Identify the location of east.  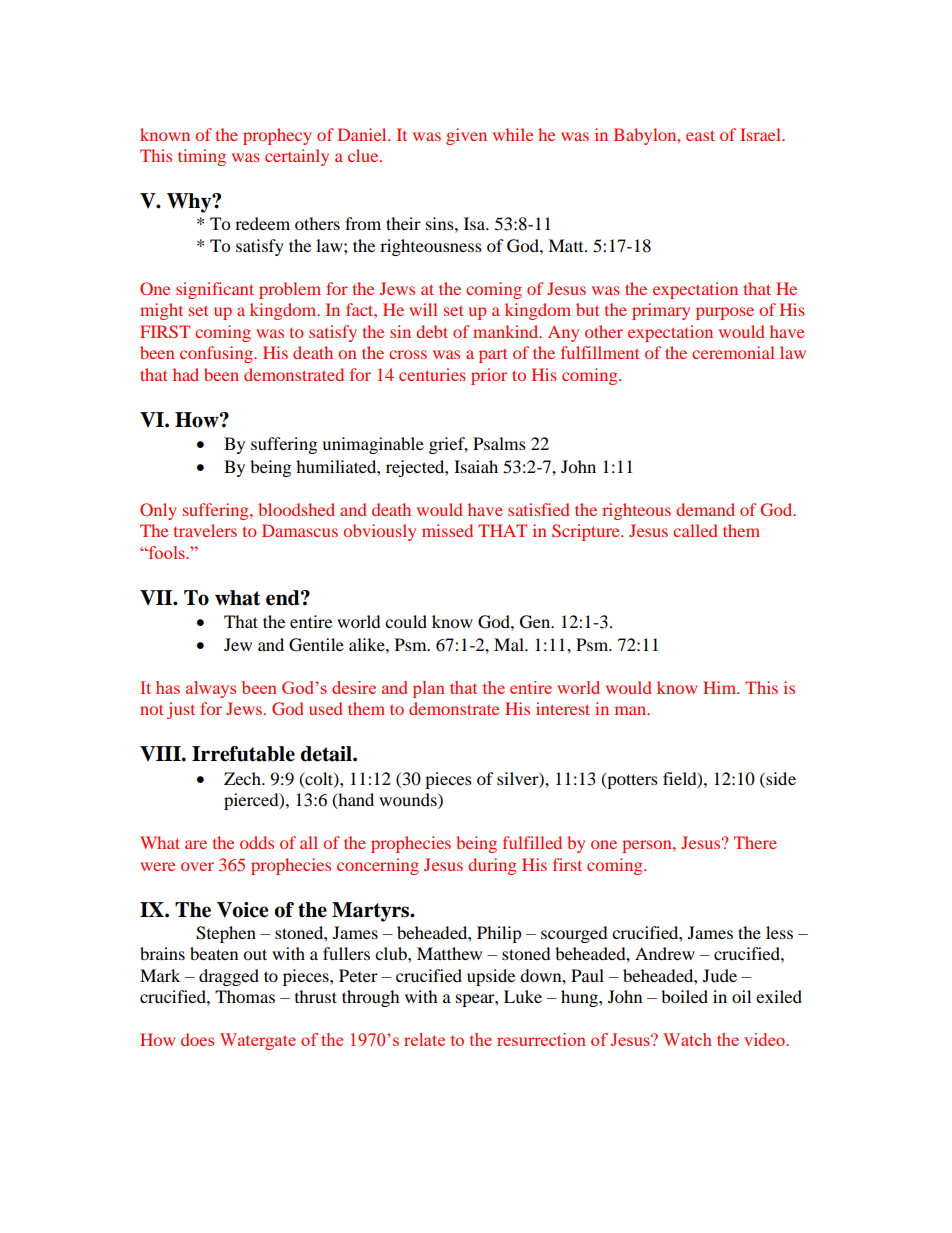
(700, 135).
